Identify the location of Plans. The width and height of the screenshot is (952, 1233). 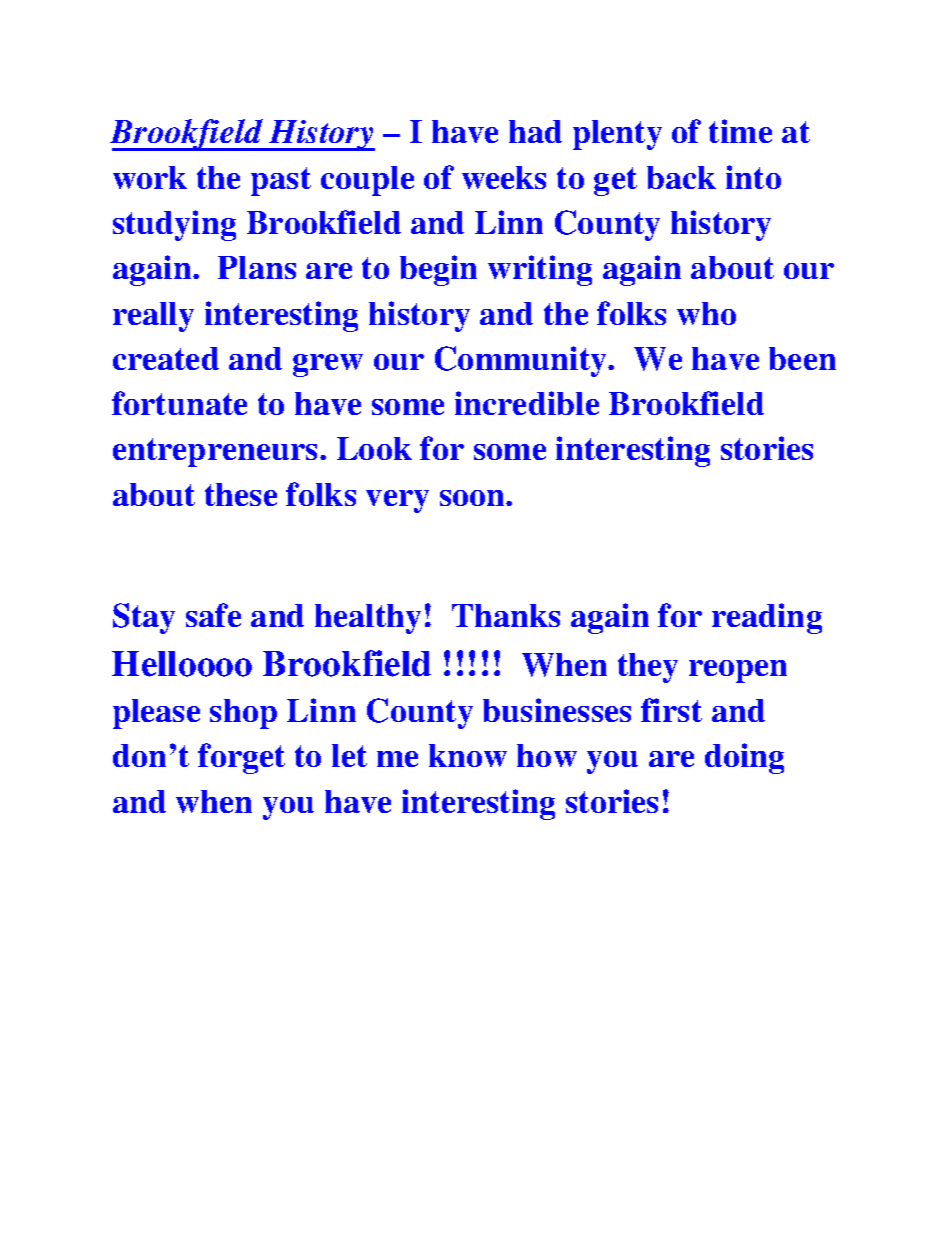
(257, 267).
